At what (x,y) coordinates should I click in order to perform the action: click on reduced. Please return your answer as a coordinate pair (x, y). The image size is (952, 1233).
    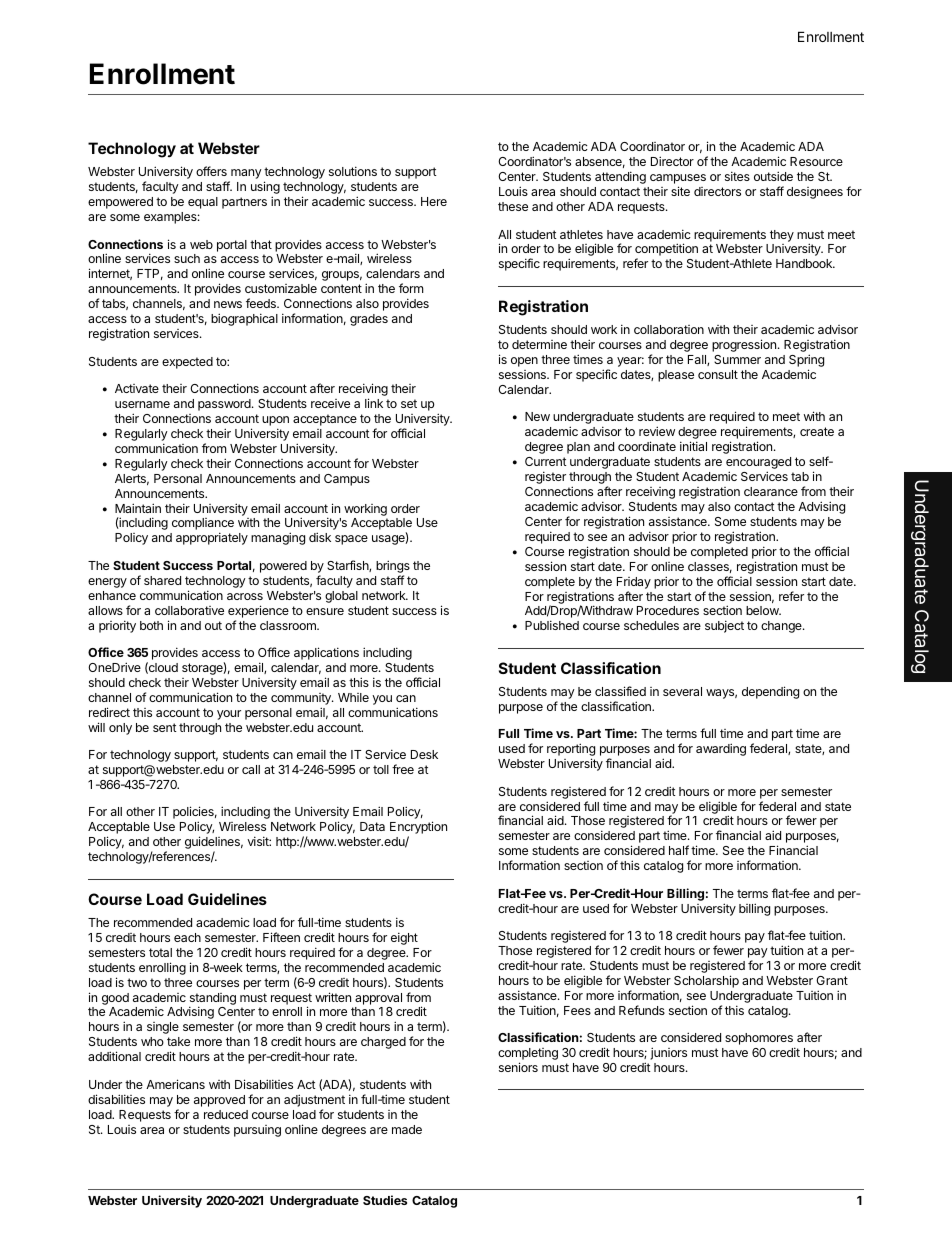
    Looking at the image, I should click on (226, 1114).
